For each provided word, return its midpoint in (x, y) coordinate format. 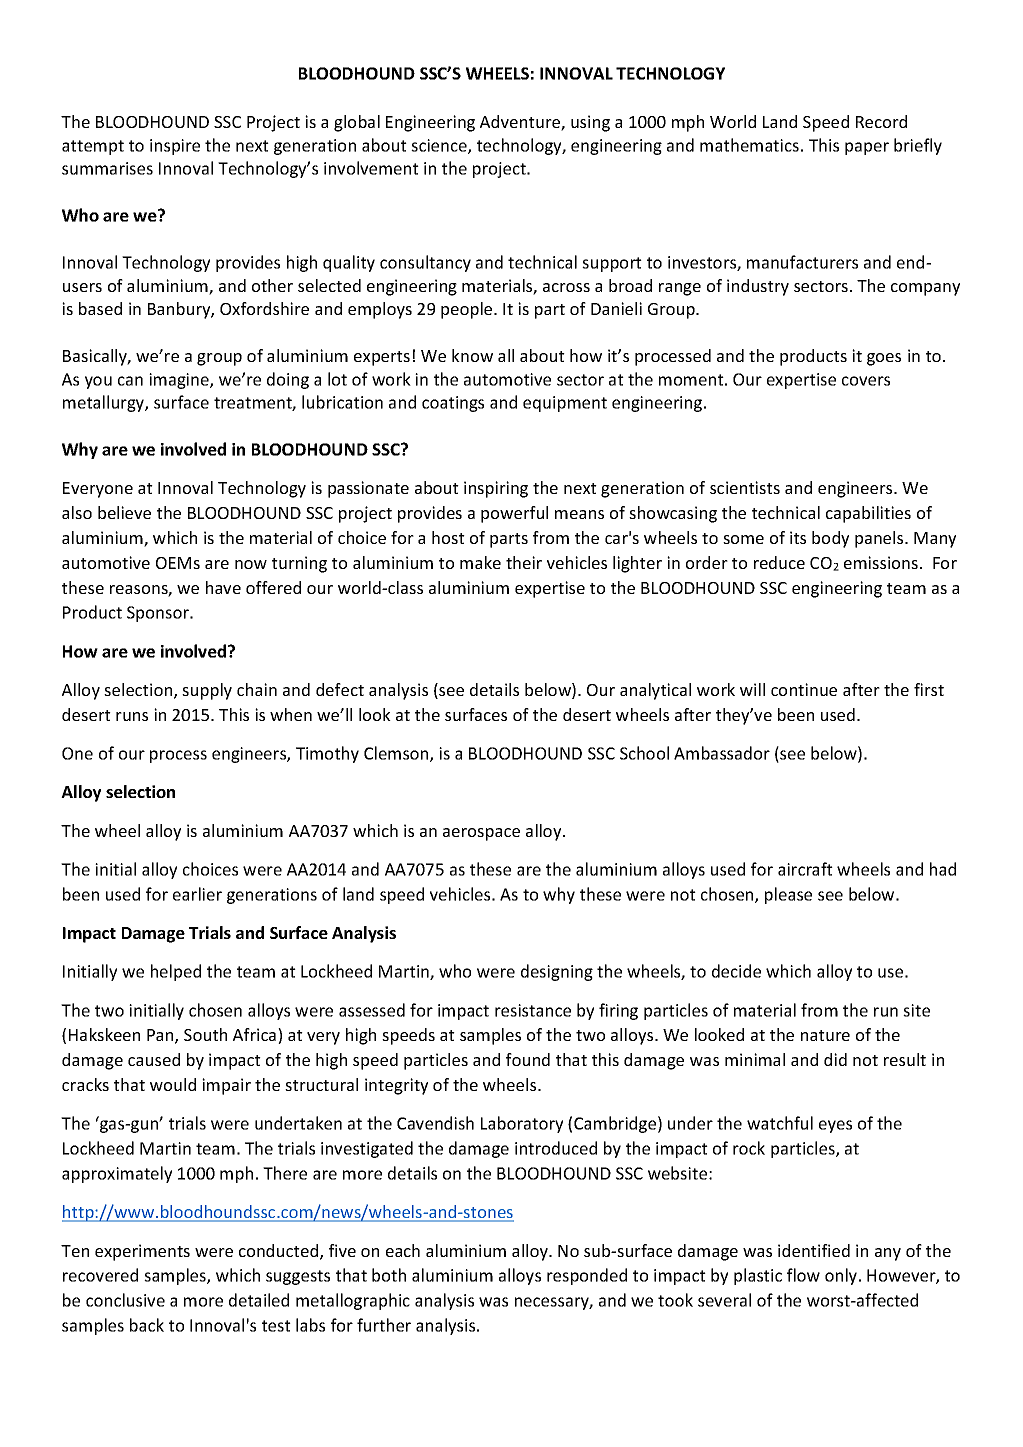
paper (867, 148)
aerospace (481, 834)
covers (866, 381)
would (173, 1084)
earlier (197, 894)
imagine (180, 381)
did (835, 1059)
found (528, 1059)
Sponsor (159, 614)
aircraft (805, 869)
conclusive (125, 1300)
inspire (175, 147)
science (440, 146)
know (472, 355)
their (524, 562)
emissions (881, 562)
